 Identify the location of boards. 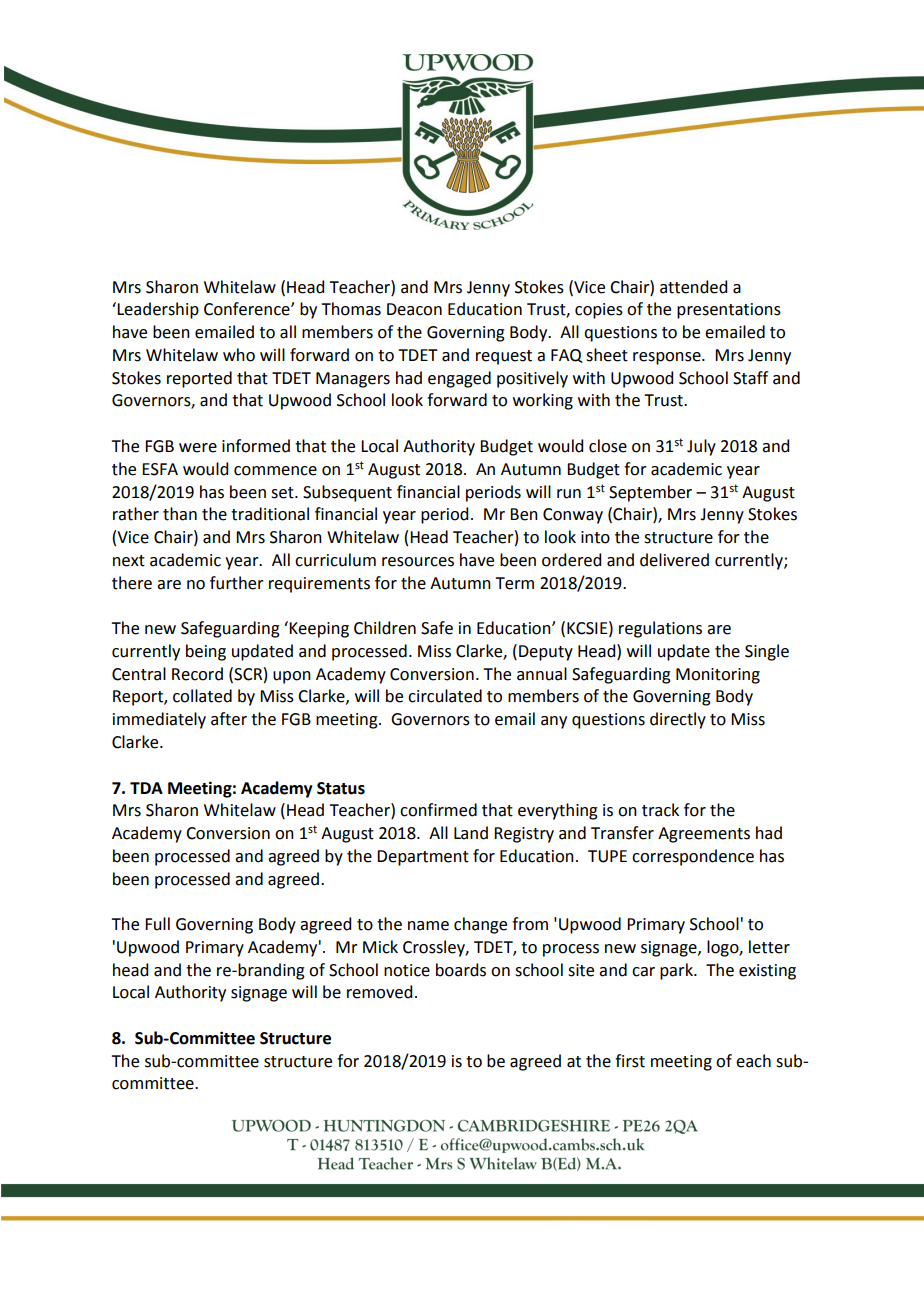
(461, 970).
